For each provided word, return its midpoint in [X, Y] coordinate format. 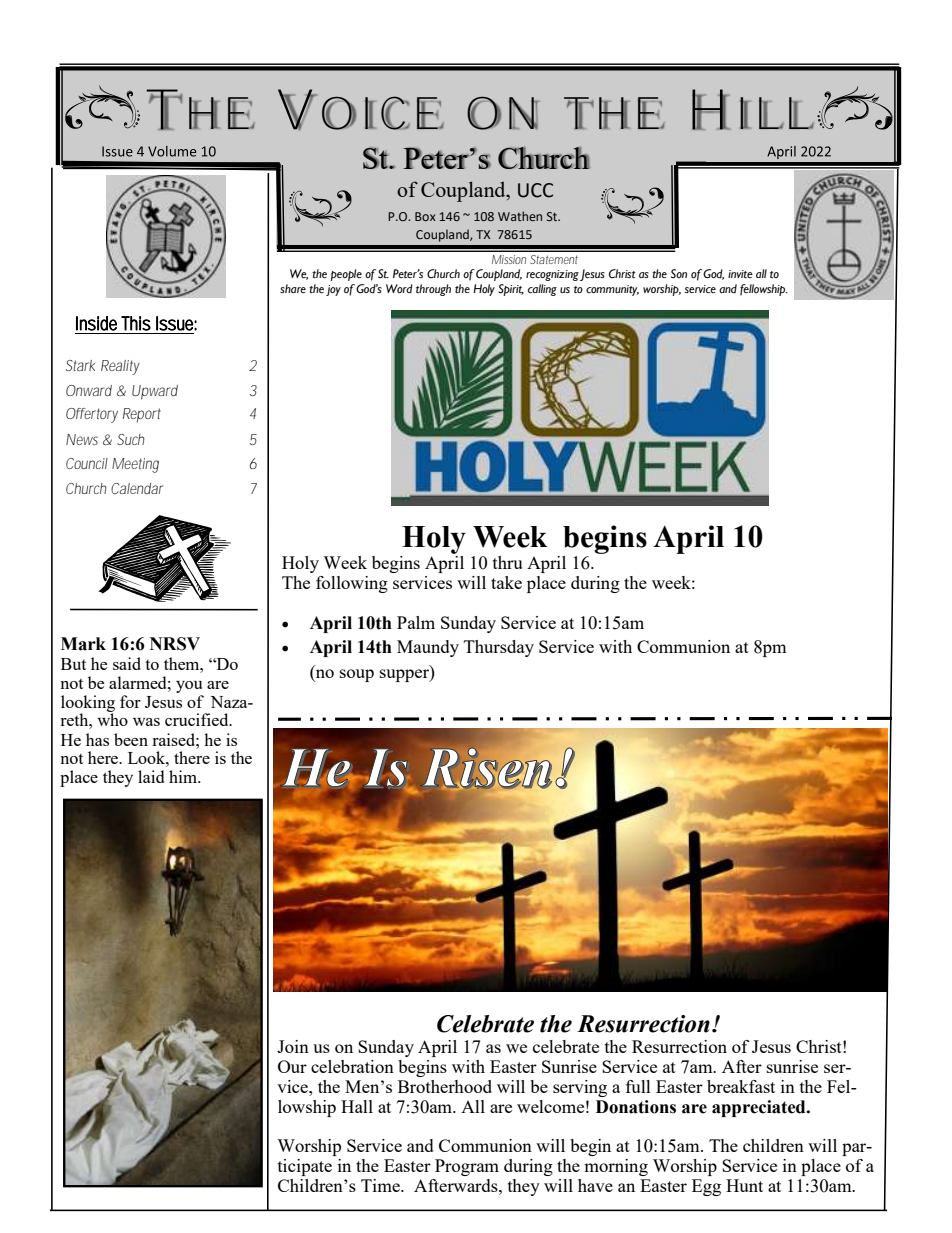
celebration [352, 1066]
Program [467, 1167]
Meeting [135, 465]
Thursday [499, 648]
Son [679, 273]
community [612, 290]
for [130, 701]
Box [425, 216]
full [638, 1086]
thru [507, 562]
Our [292, 1066]
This [136, 323]
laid [151, 776]
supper [405, 675]
